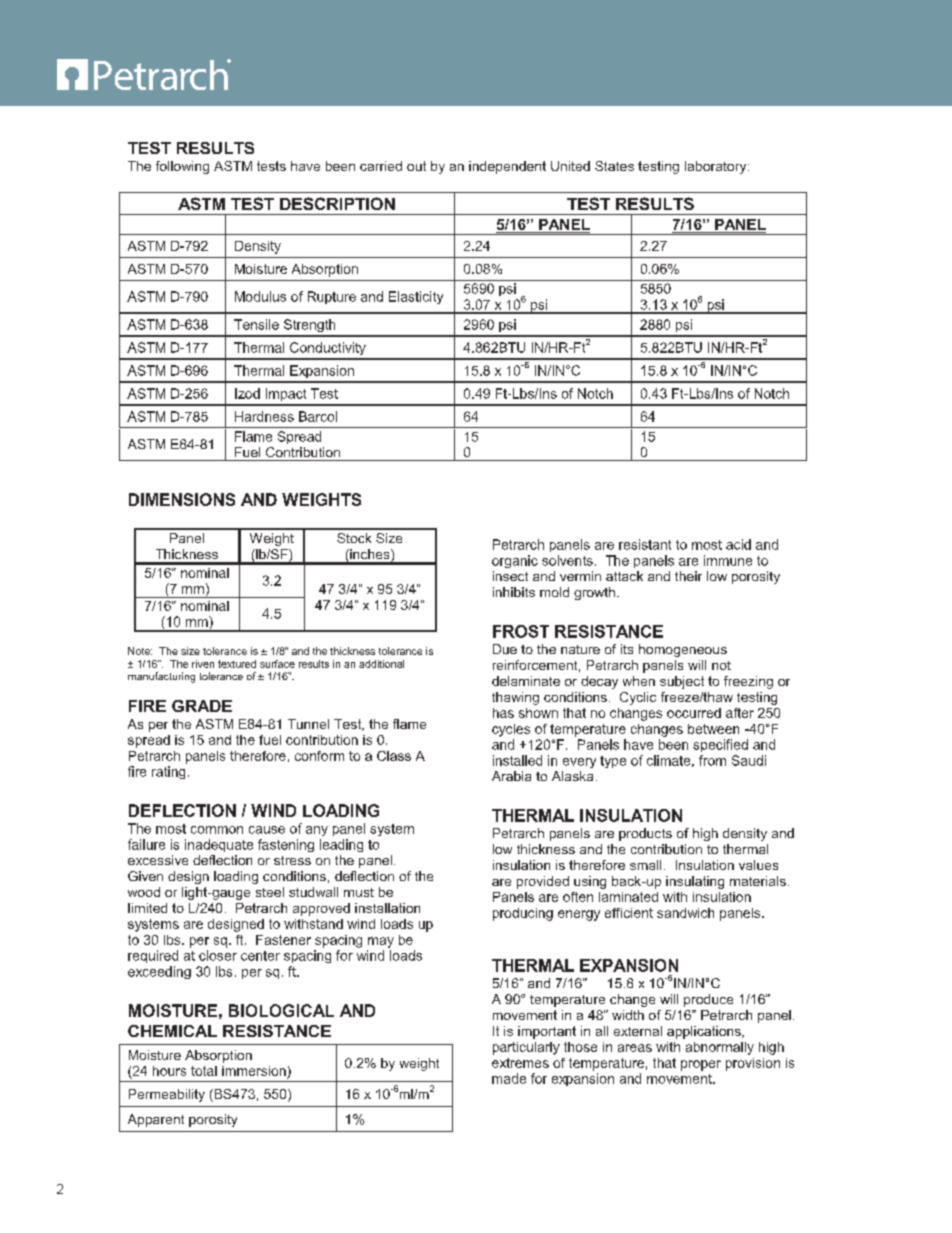 The height and width of the image is (1233, 952). What do you see at coordinates (204, 1071) in the image?
I see `total` at bounding box center [204, 1071].
